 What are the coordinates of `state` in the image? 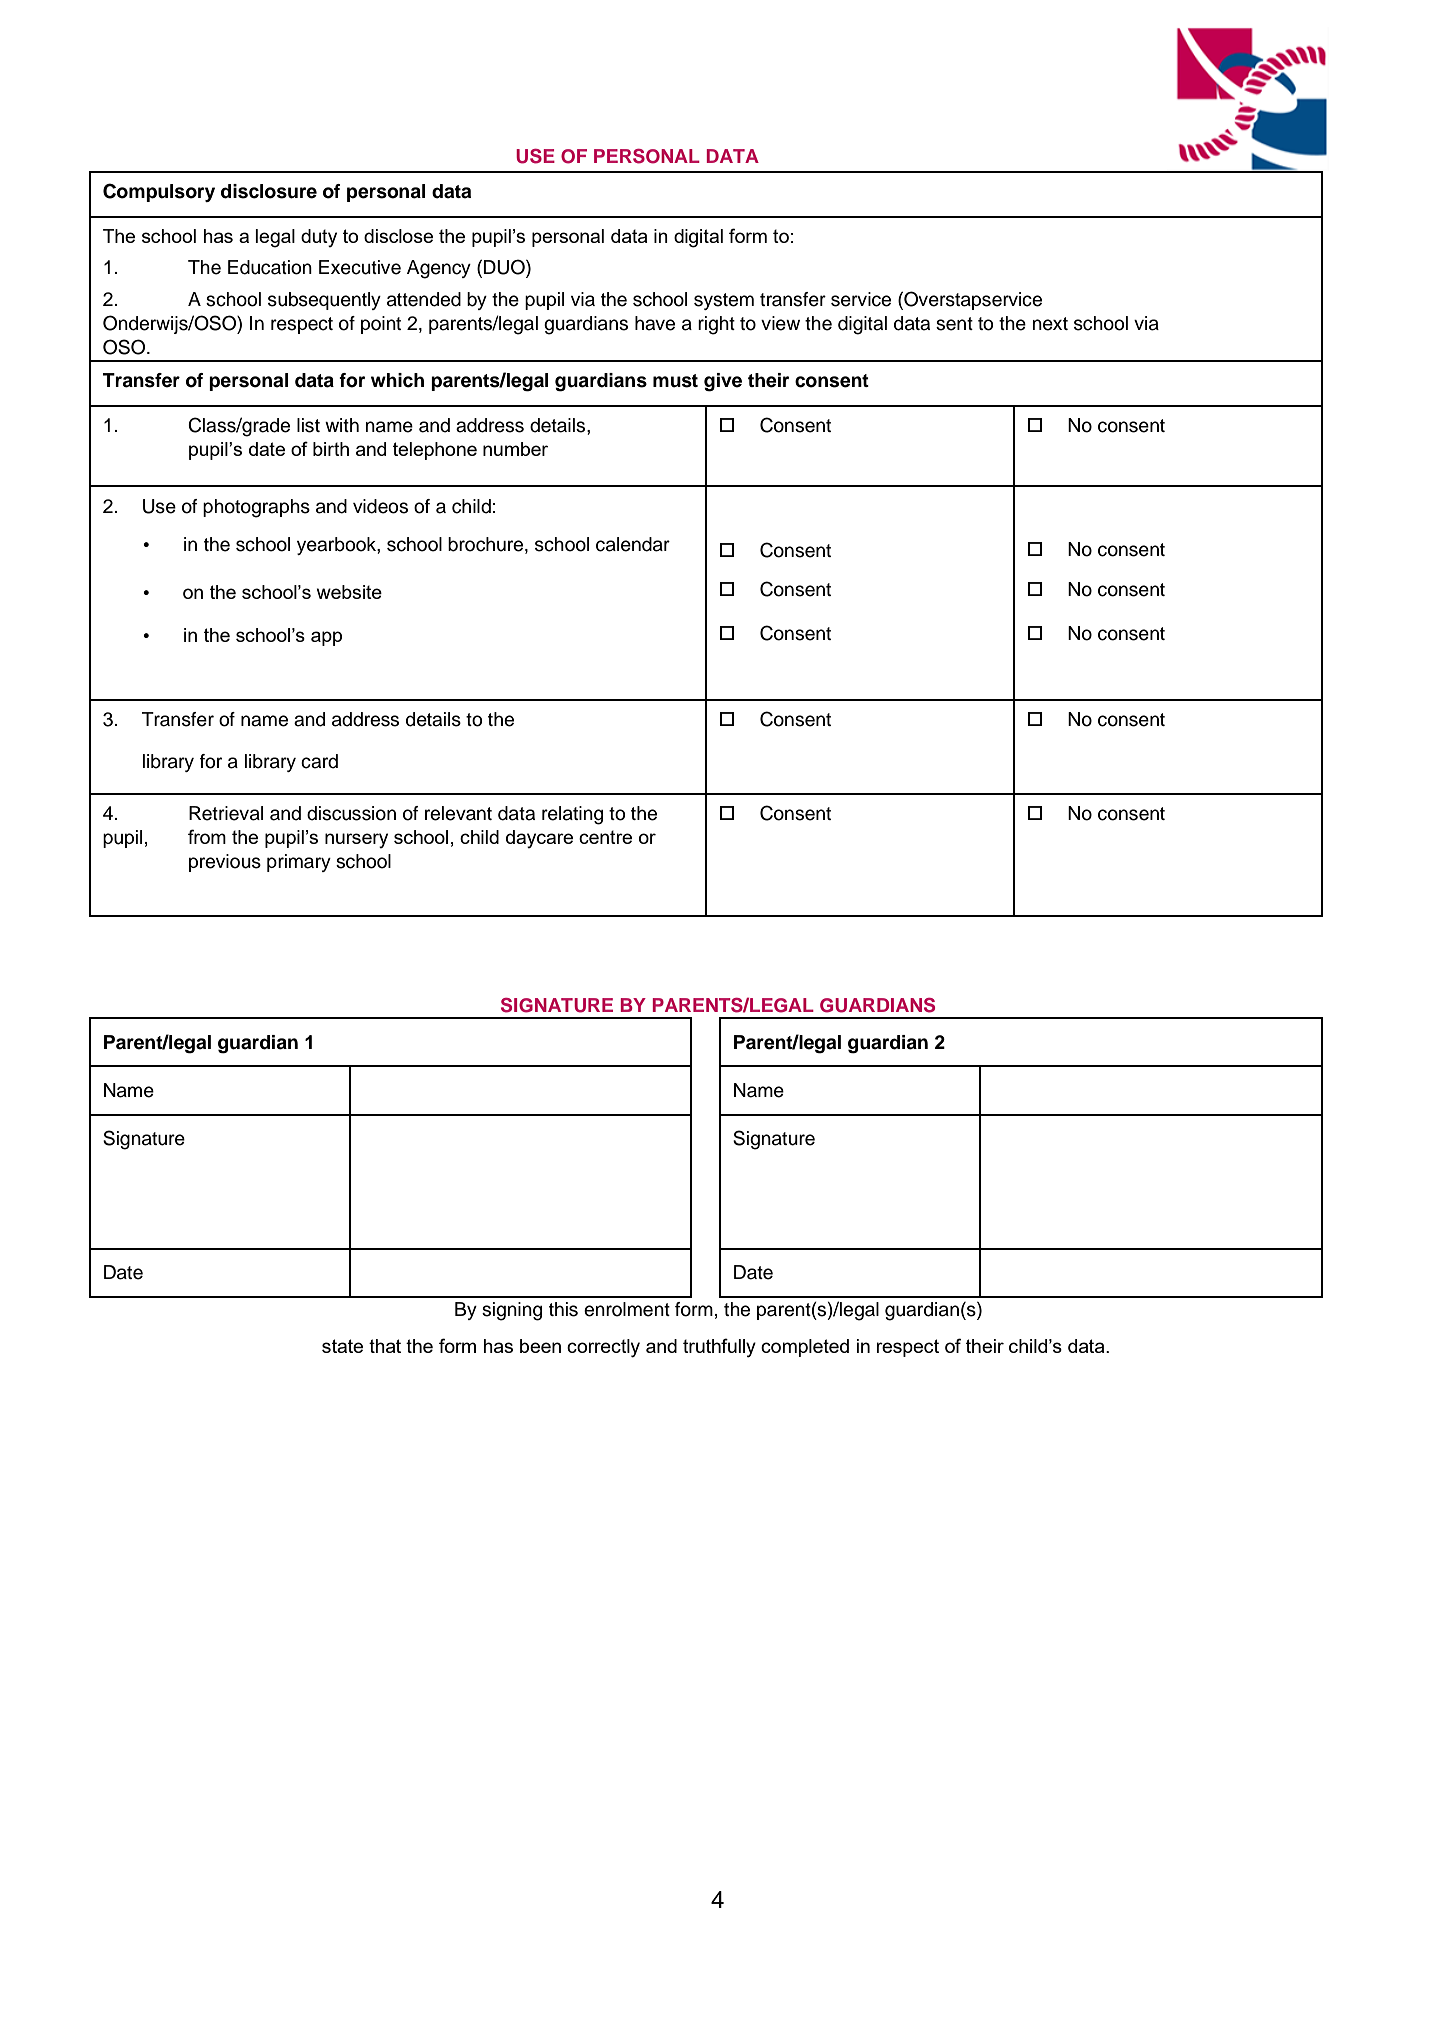 It's located at (342, 1346).
